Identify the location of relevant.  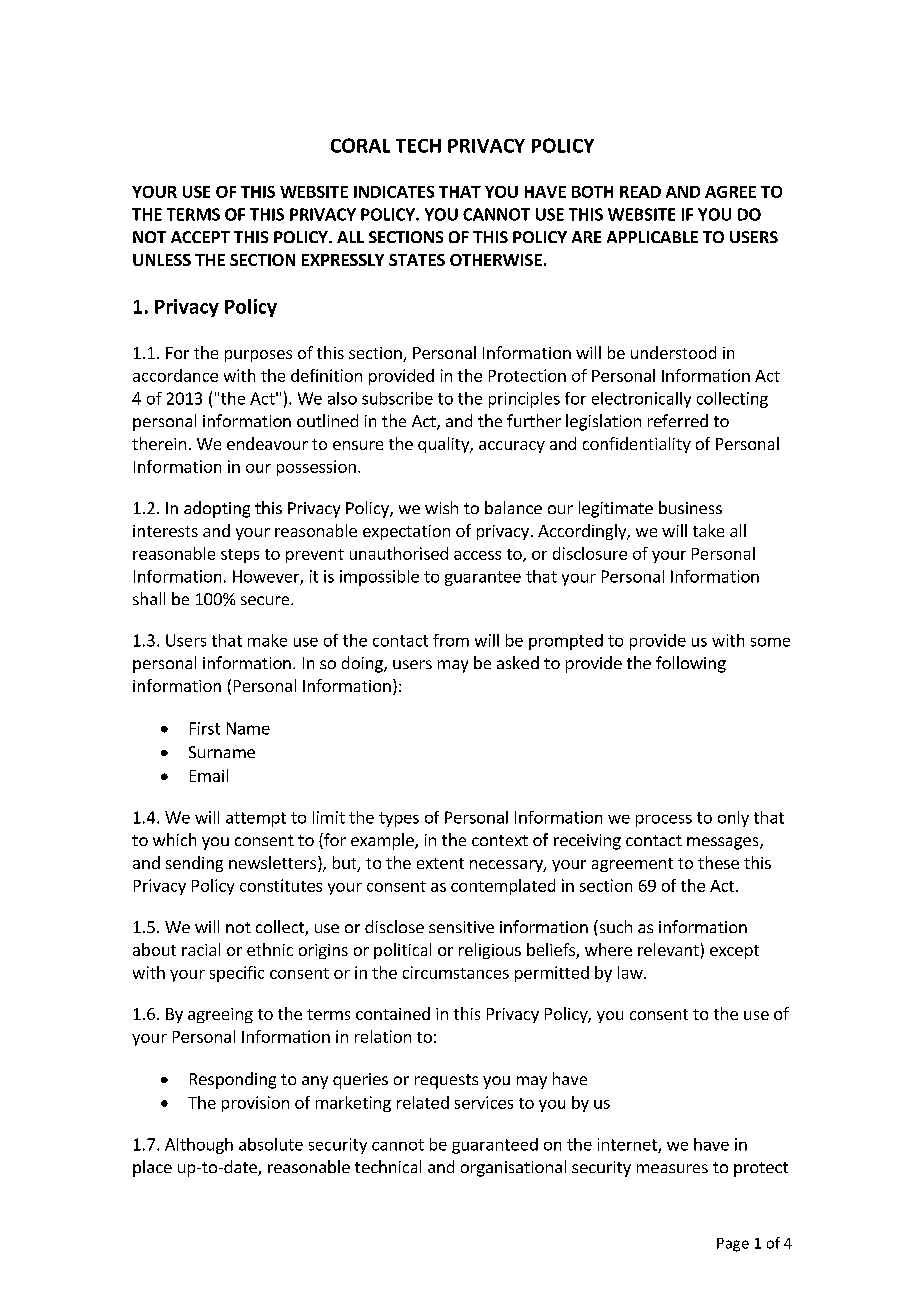
(668, 949).
